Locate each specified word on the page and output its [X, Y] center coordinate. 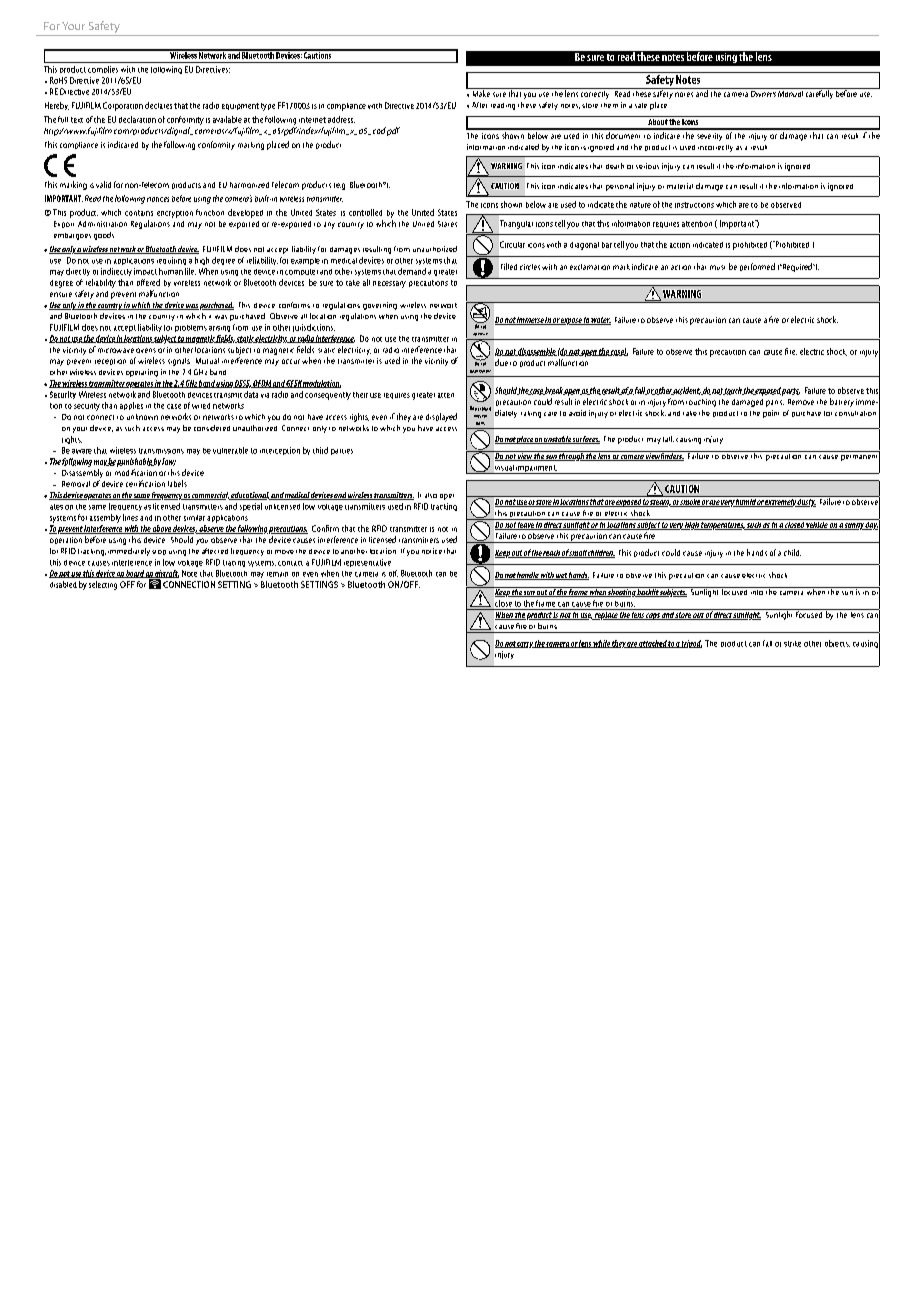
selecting [103, 585]
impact [145, 271]
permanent [859, 457]
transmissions [161, 451]
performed [757, 267]
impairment [536, 469]
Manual [791, 92]
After [479, 105]
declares [158, 105]
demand [412, 271]
